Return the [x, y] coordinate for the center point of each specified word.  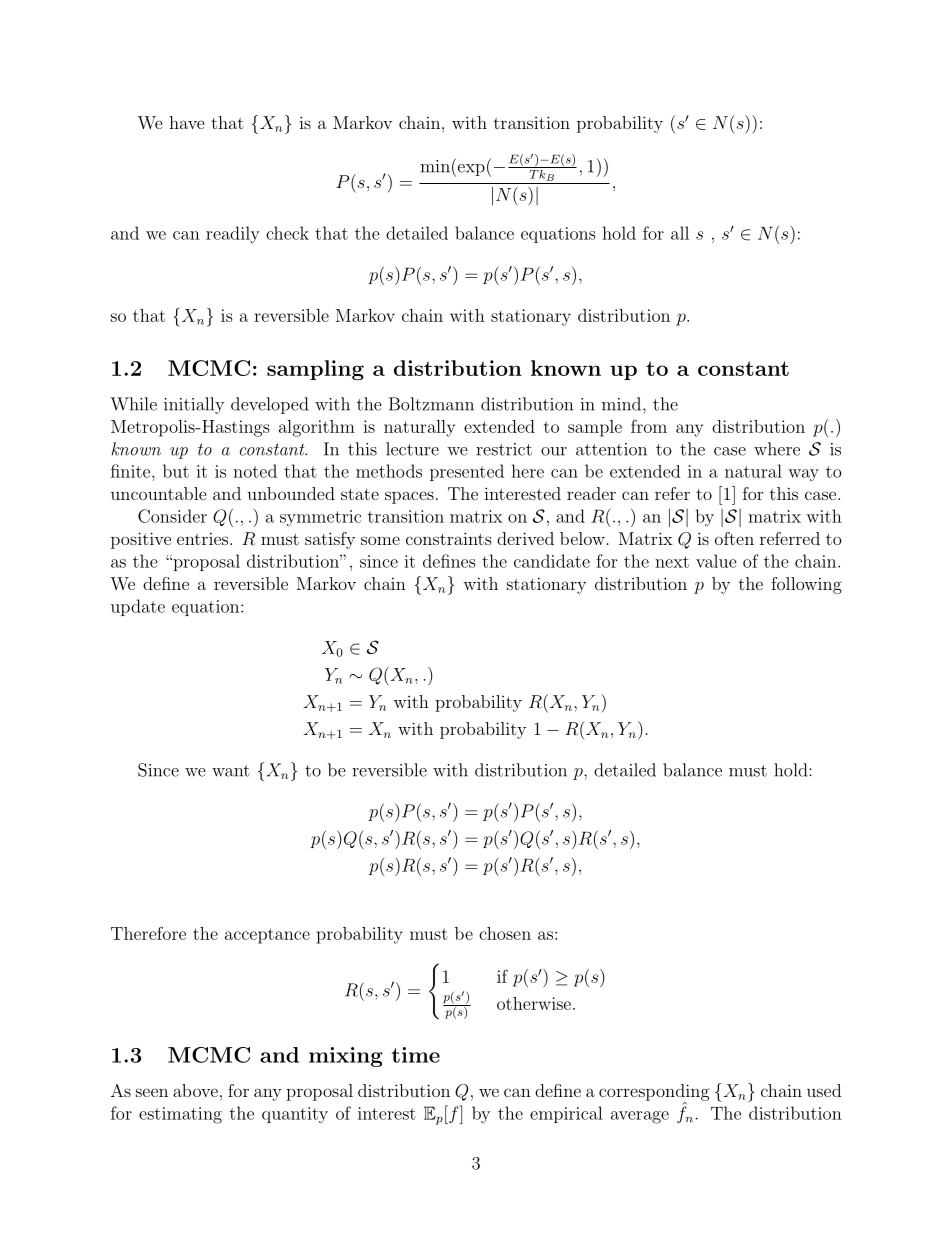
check [287, 233]
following [806, 585]
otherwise [534, 1003]
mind [621, 404]
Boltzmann [431, 404]
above [195, 1090]
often [734, 538]
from [649, 426]
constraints [449, 538]
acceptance [267, 936]
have [187, 122]
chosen [505, 933]
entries [204, 538]
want [231, 771]
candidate [552, 561]
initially [194, 405]
